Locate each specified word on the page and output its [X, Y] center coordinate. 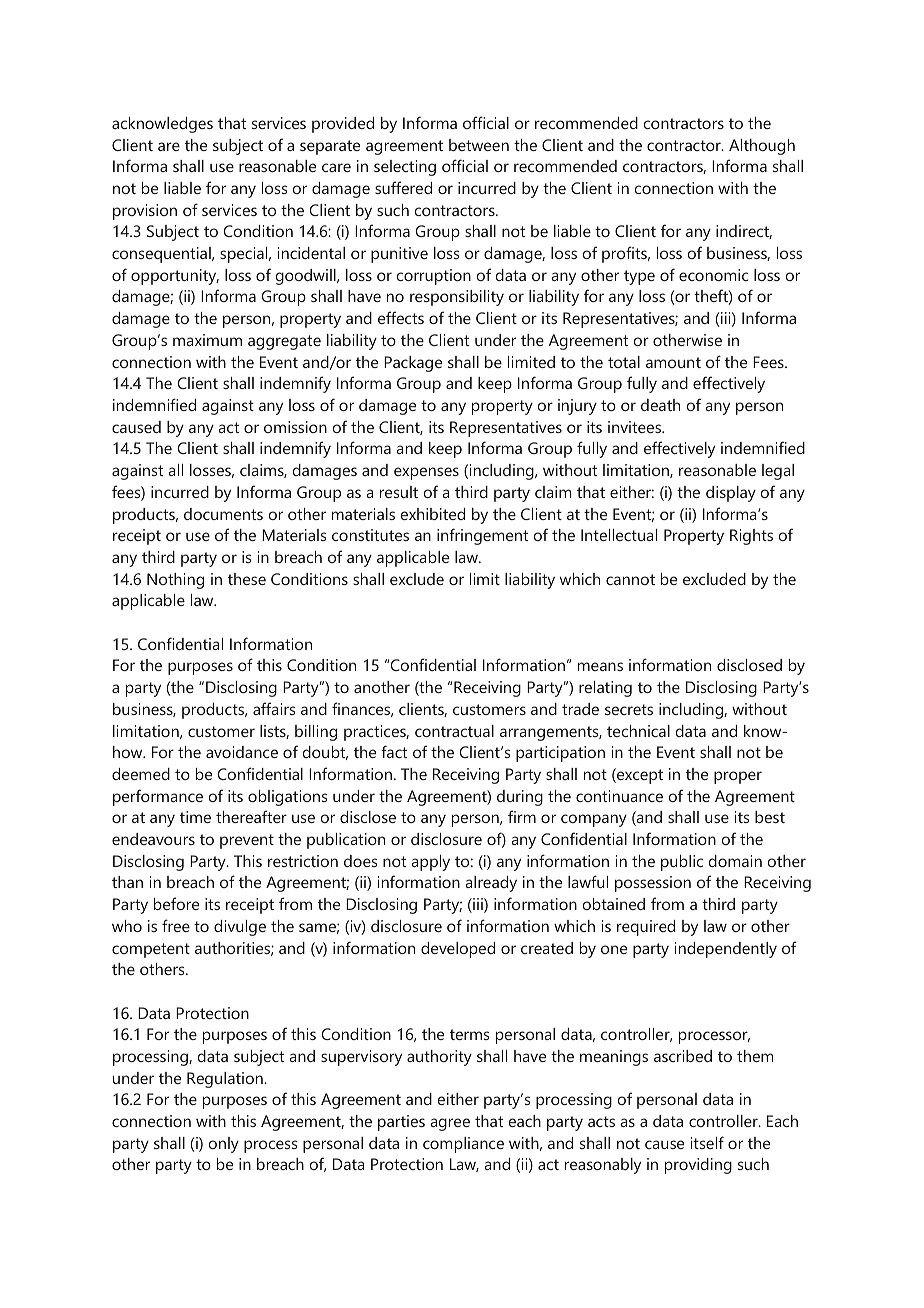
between [479, 145]
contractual [454, 731]
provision [145, 212]
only [224, 1145]
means [600, 666]
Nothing [175, 581]
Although [762, 147]
